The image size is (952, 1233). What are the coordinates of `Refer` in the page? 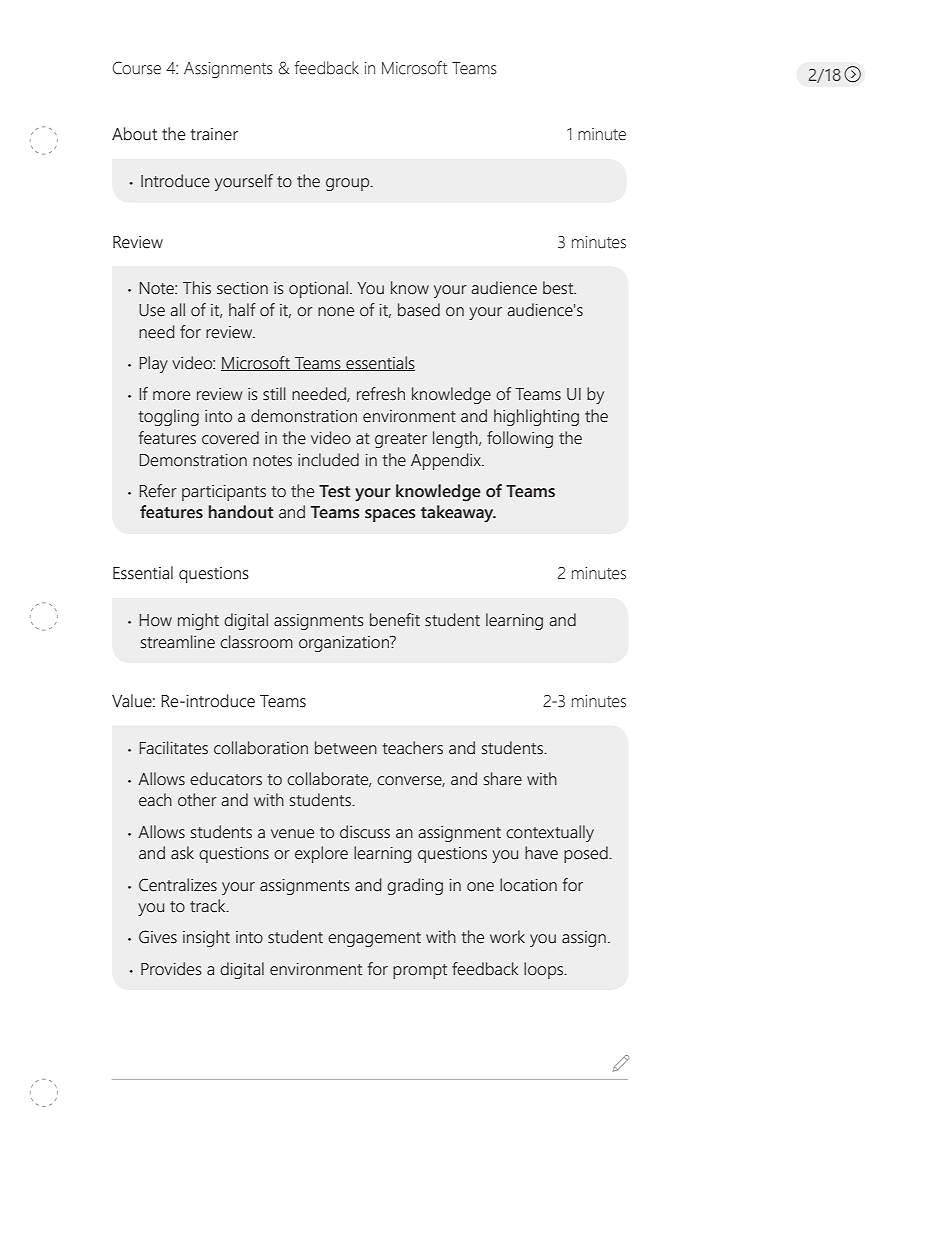 It's located at (158, 491).
